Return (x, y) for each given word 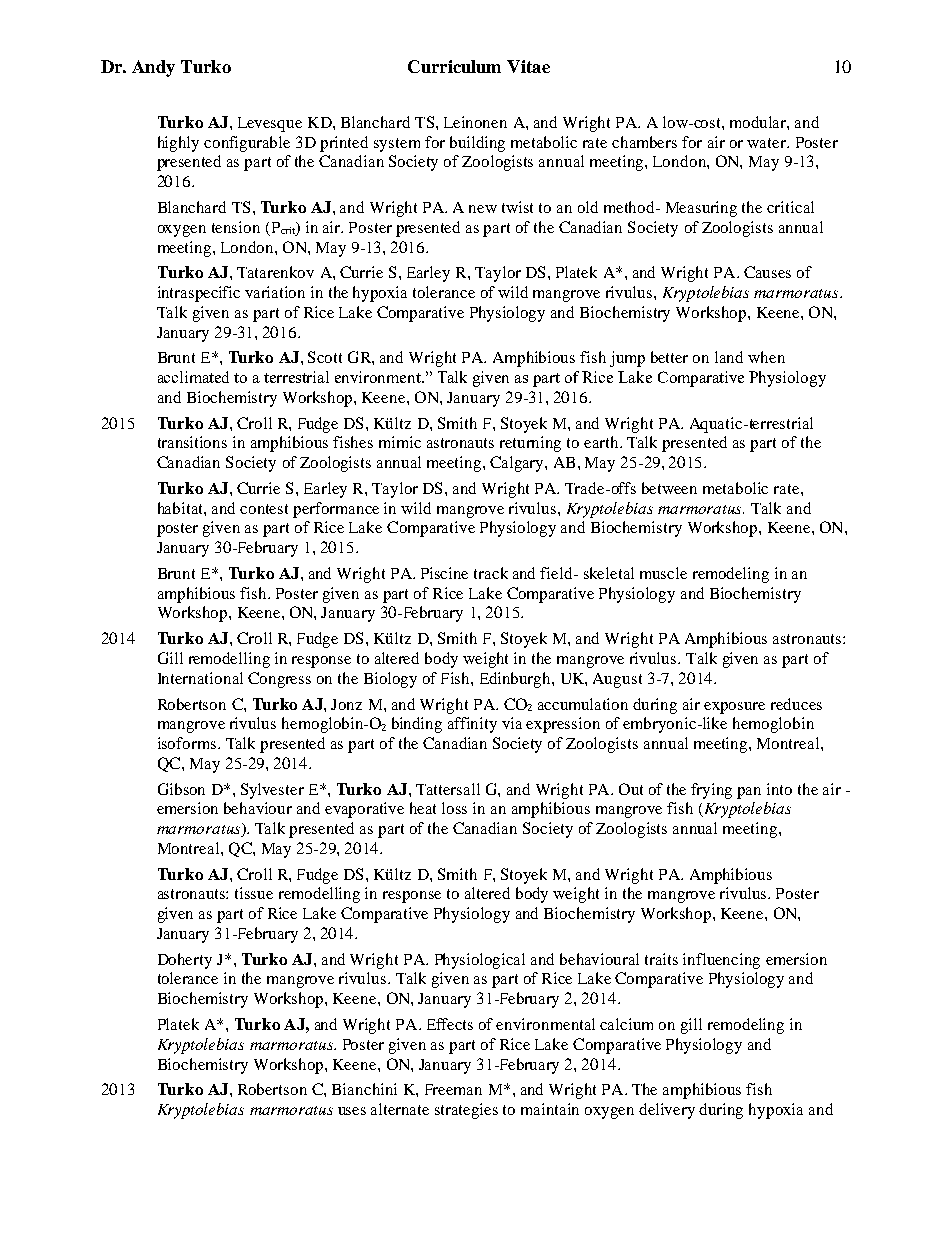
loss (454, 808)
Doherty (185, 961)
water (767, 143)
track (491, 573)
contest (264, 509)
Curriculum (454, 66)
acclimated (193, 377)
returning (530, 444)
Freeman (453, 1089)
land (729, 357)
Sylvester (272, 791)
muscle (663, 573)
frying (711, 791)
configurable (247, 144)
